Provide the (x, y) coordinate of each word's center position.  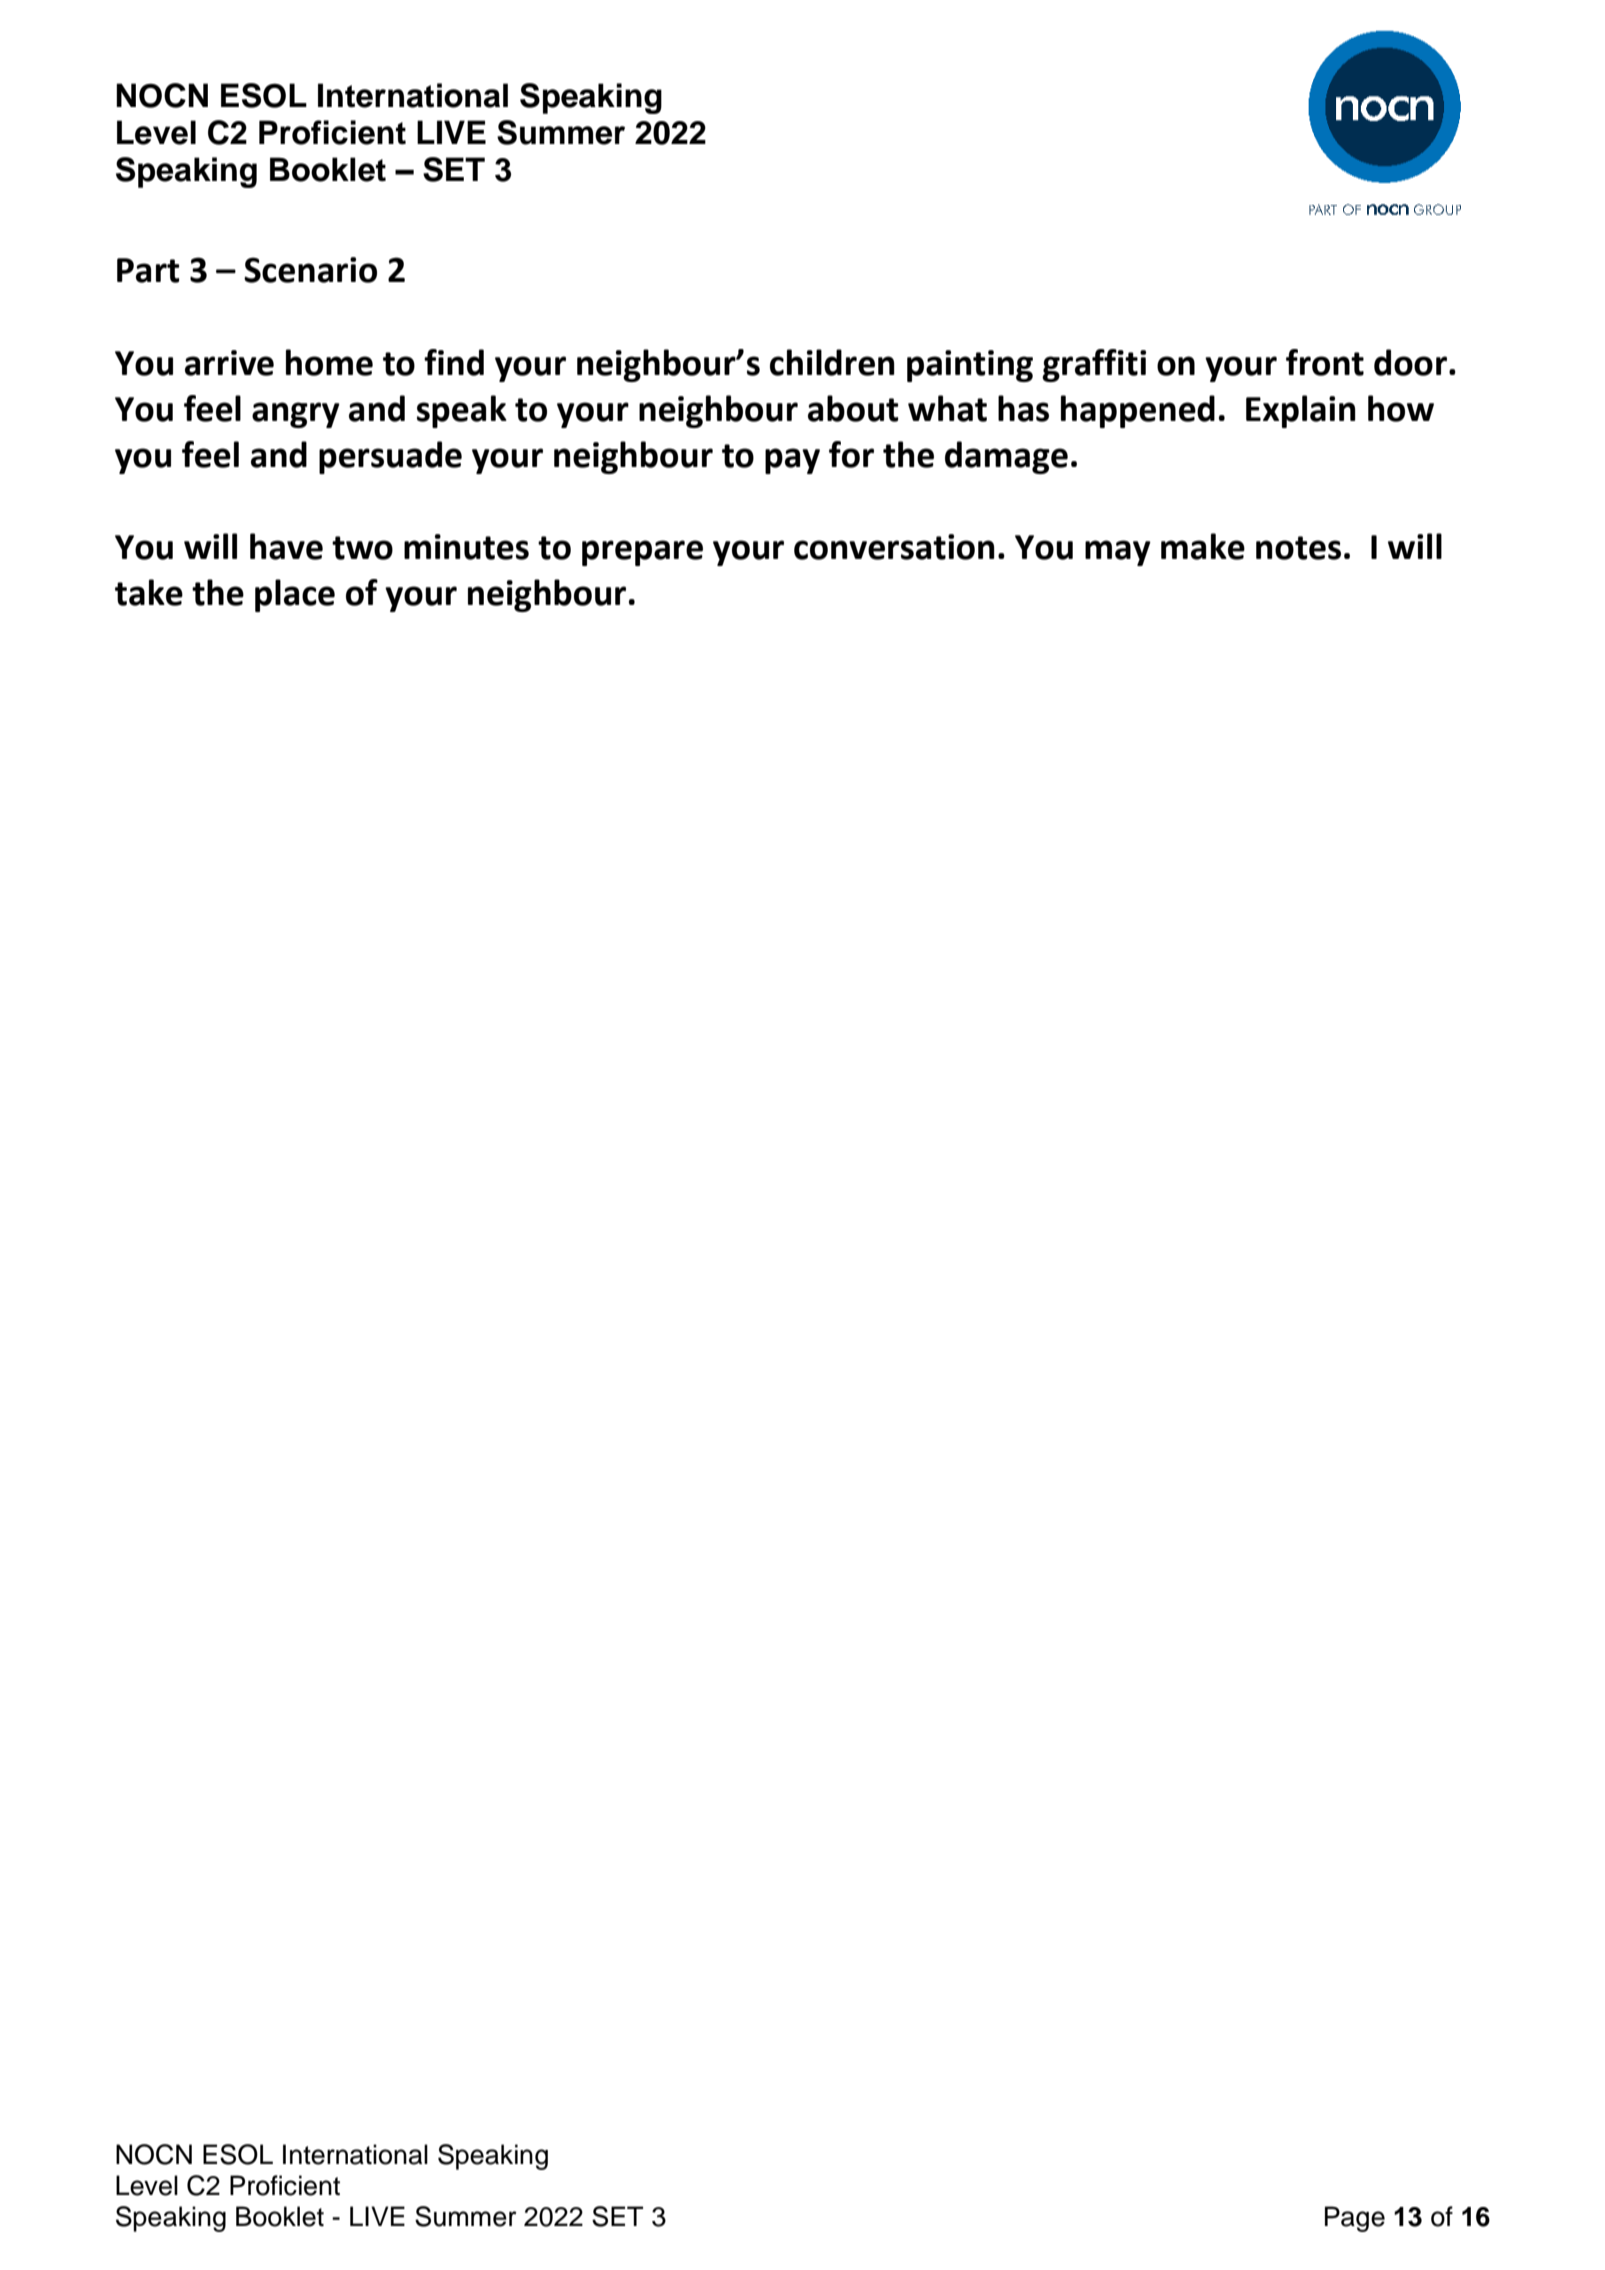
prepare (642, 553)
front (1325, 362)
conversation (894, 547)
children (832, 362)
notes (1298, 548)
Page (1355, 2219)
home (329, 362)
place (295, 595)
